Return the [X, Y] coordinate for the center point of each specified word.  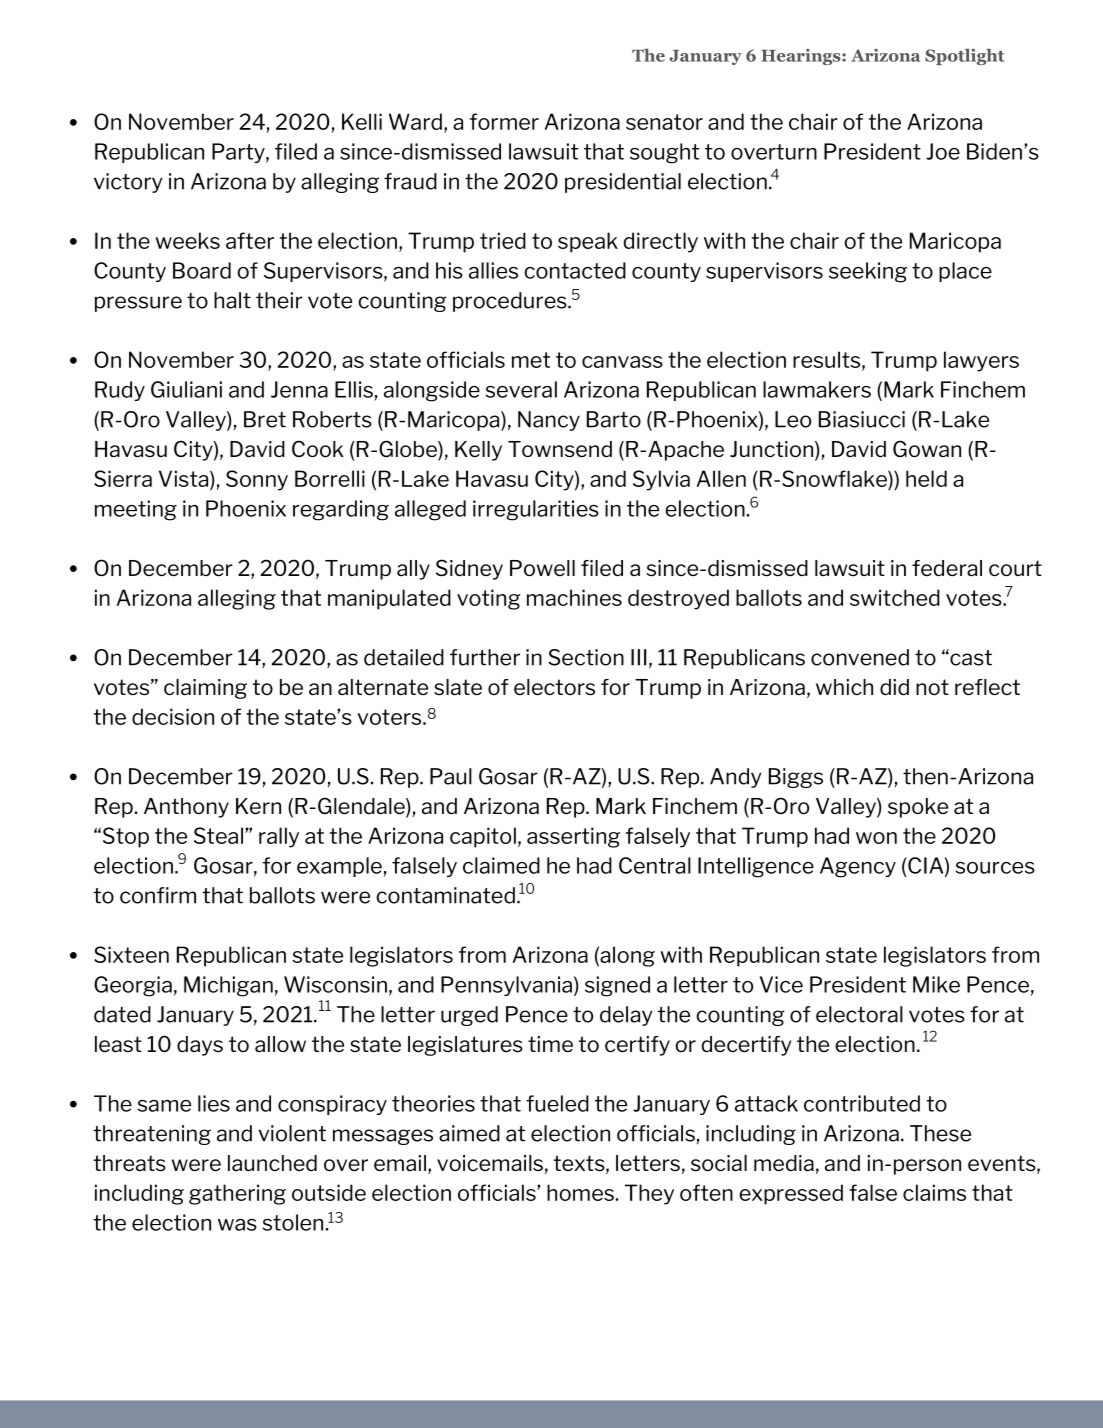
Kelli [362, 121]
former [504, 121]
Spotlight [964, 57]
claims [934, 1192]
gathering [237, 1194]
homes [580, 1192]
